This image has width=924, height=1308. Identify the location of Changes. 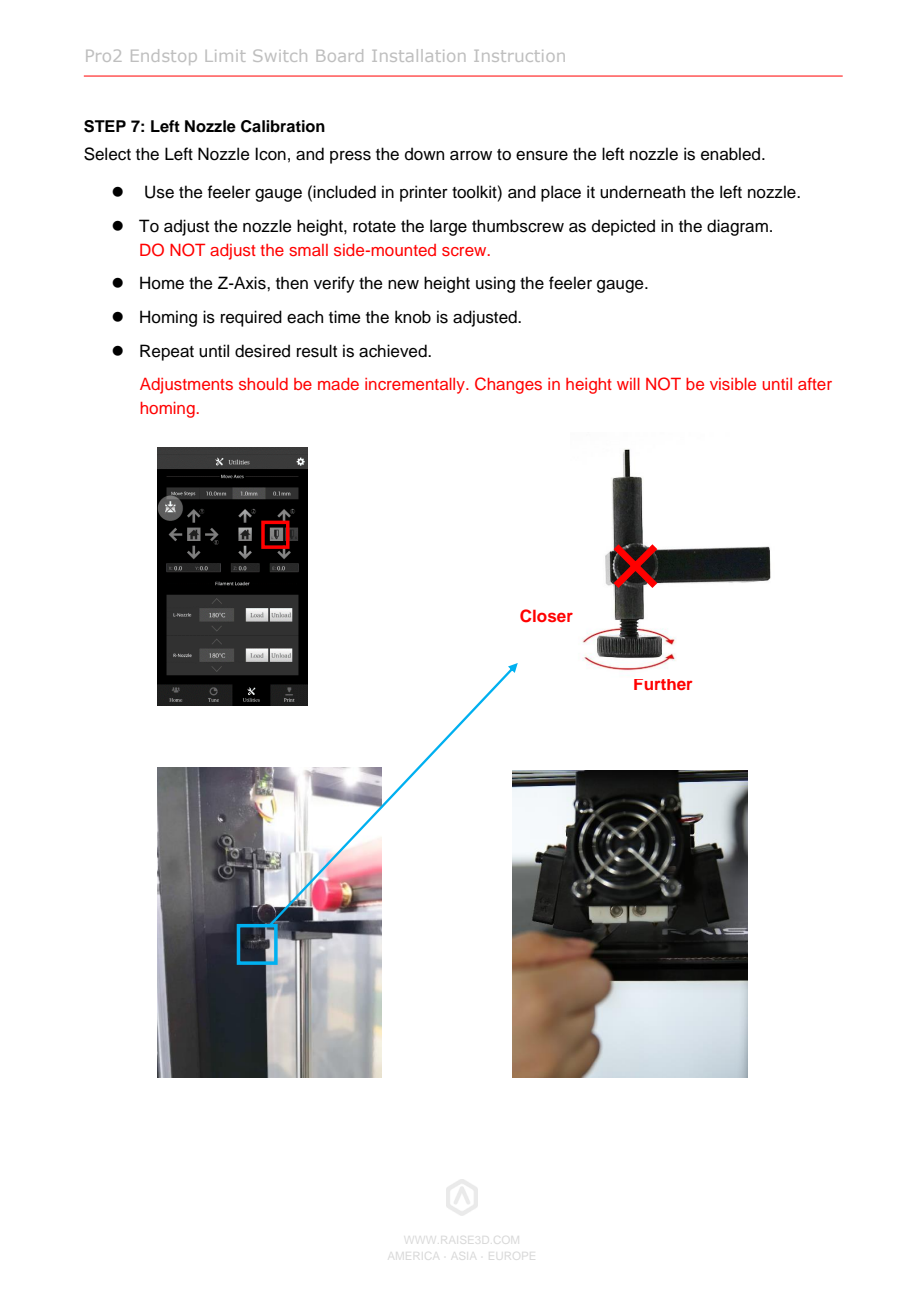
(508, 385).
